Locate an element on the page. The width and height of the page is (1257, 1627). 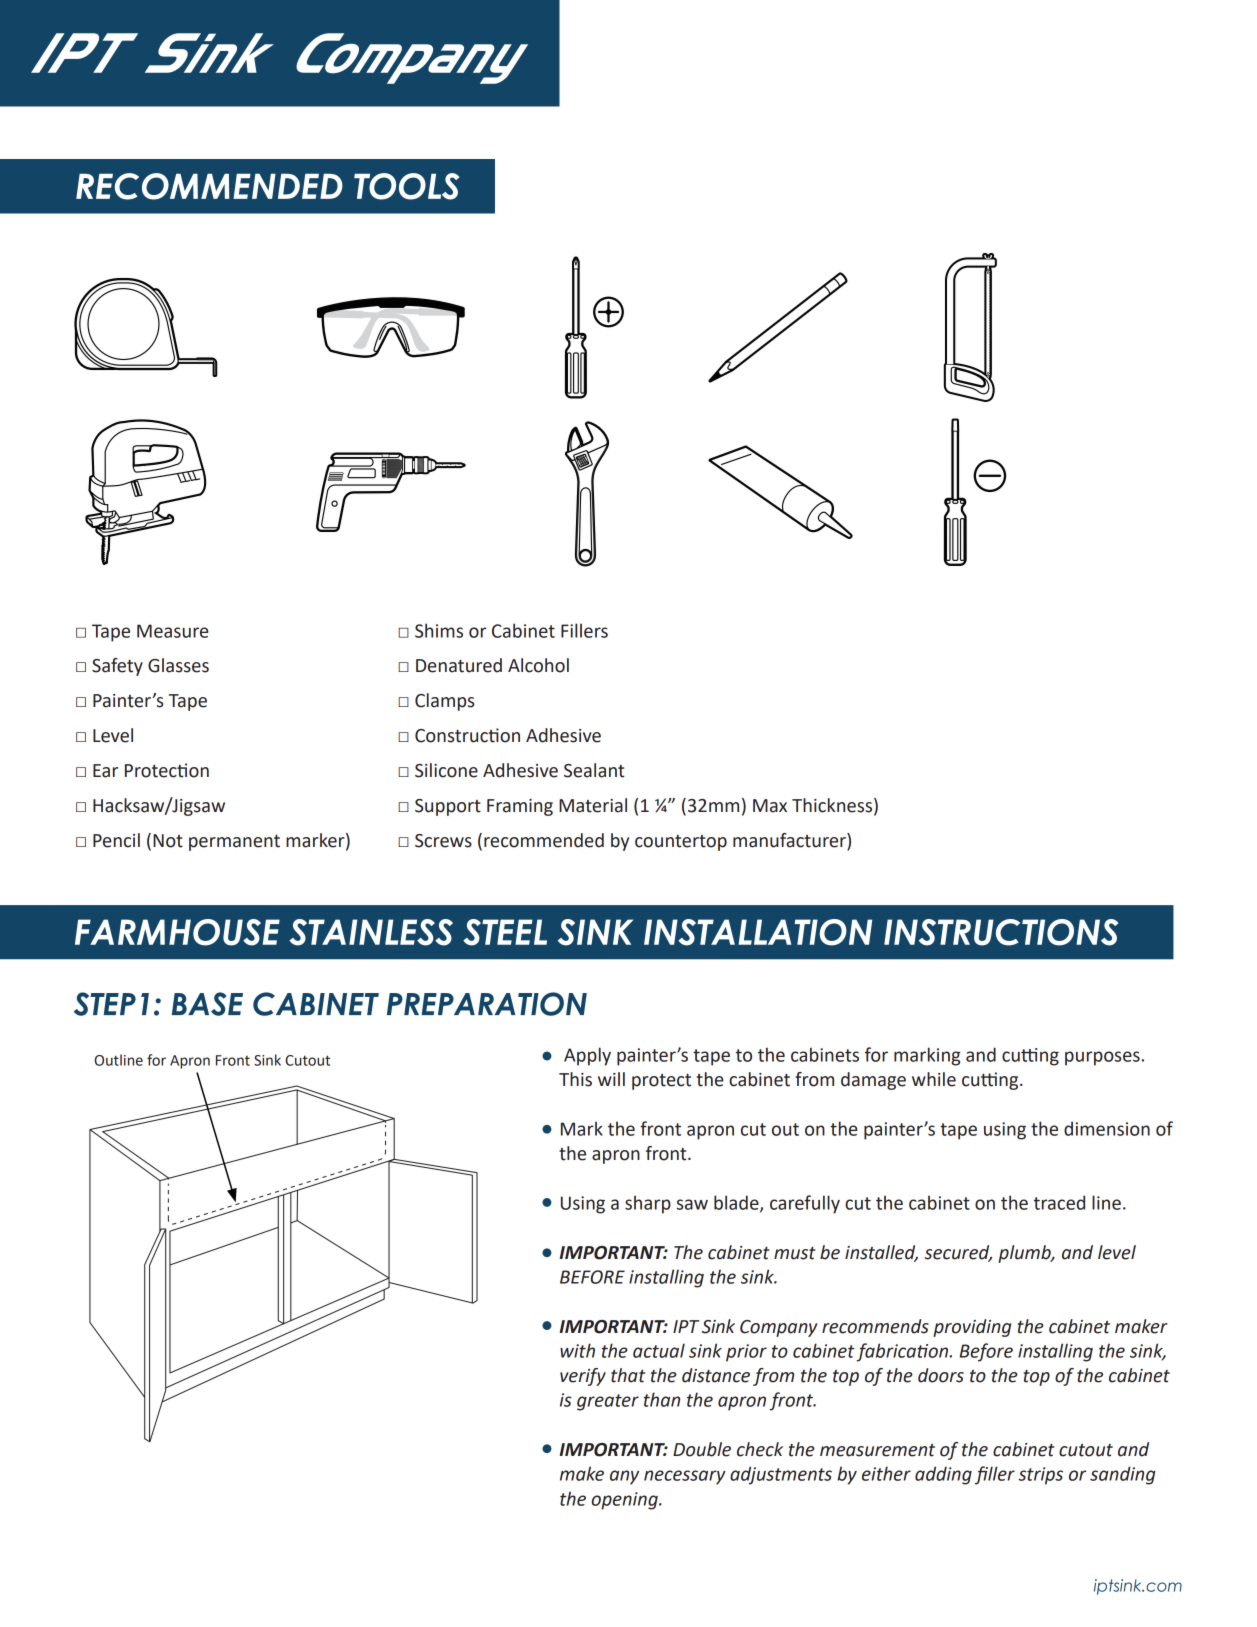
sharp is located at coordinates (648, 1204).
